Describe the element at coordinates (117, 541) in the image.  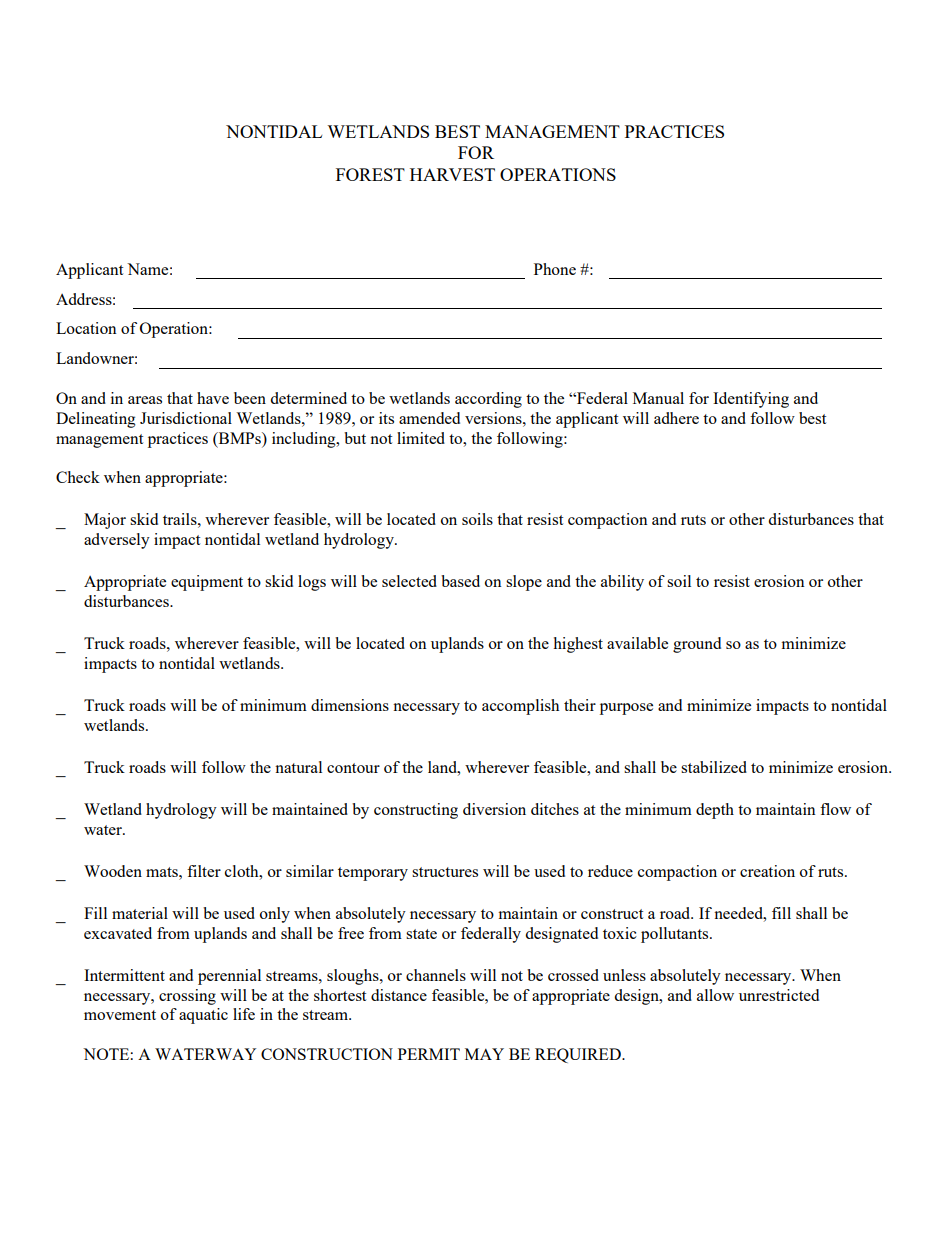
I see `adversely` at that location.
